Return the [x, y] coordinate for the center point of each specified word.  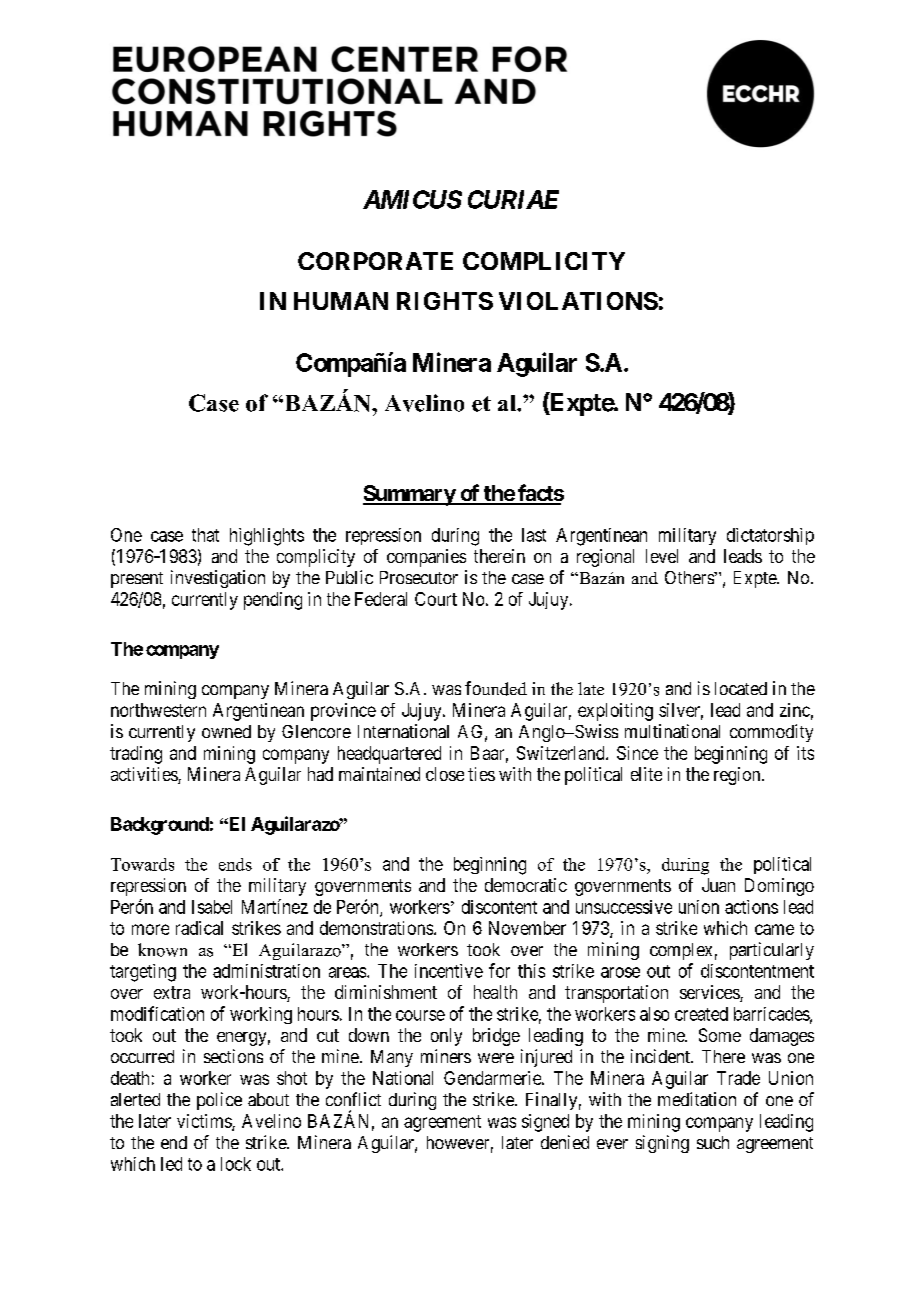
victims [205, 1122]
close [445, 774]
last [534, 535]
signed [545, 1123]
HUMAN [341, 301]
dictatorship [770, 536]
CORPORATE [375, 261]
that [205, 535]
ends [235, 864]
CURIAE [513, 199]
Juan [718, 885]
